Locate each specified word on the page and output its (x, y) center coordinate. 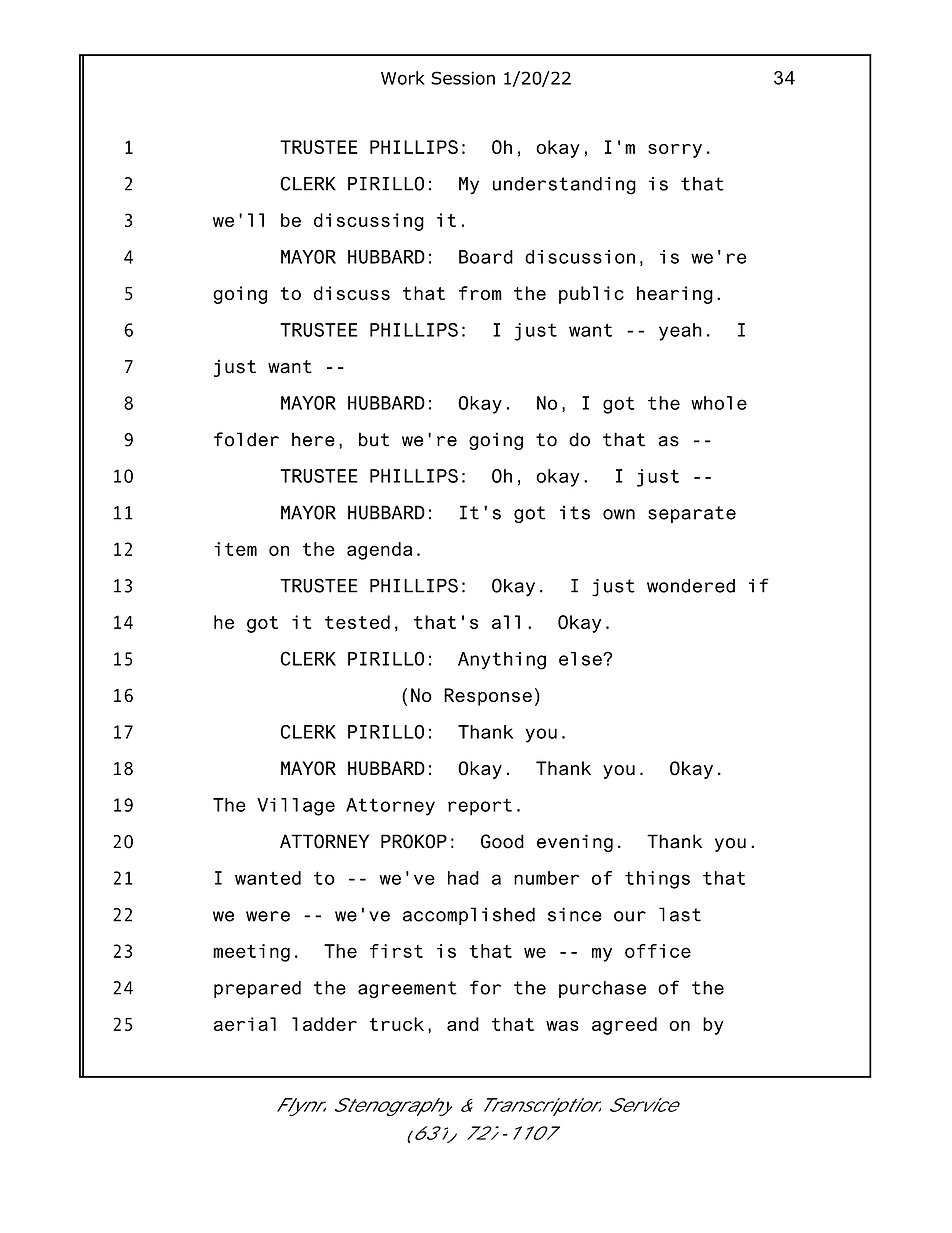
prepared (257, 989)
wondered (691, 586)
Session (463, 78)
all (506, 622)
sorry (675, 151)
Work (403, 78)
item (235, 549)
